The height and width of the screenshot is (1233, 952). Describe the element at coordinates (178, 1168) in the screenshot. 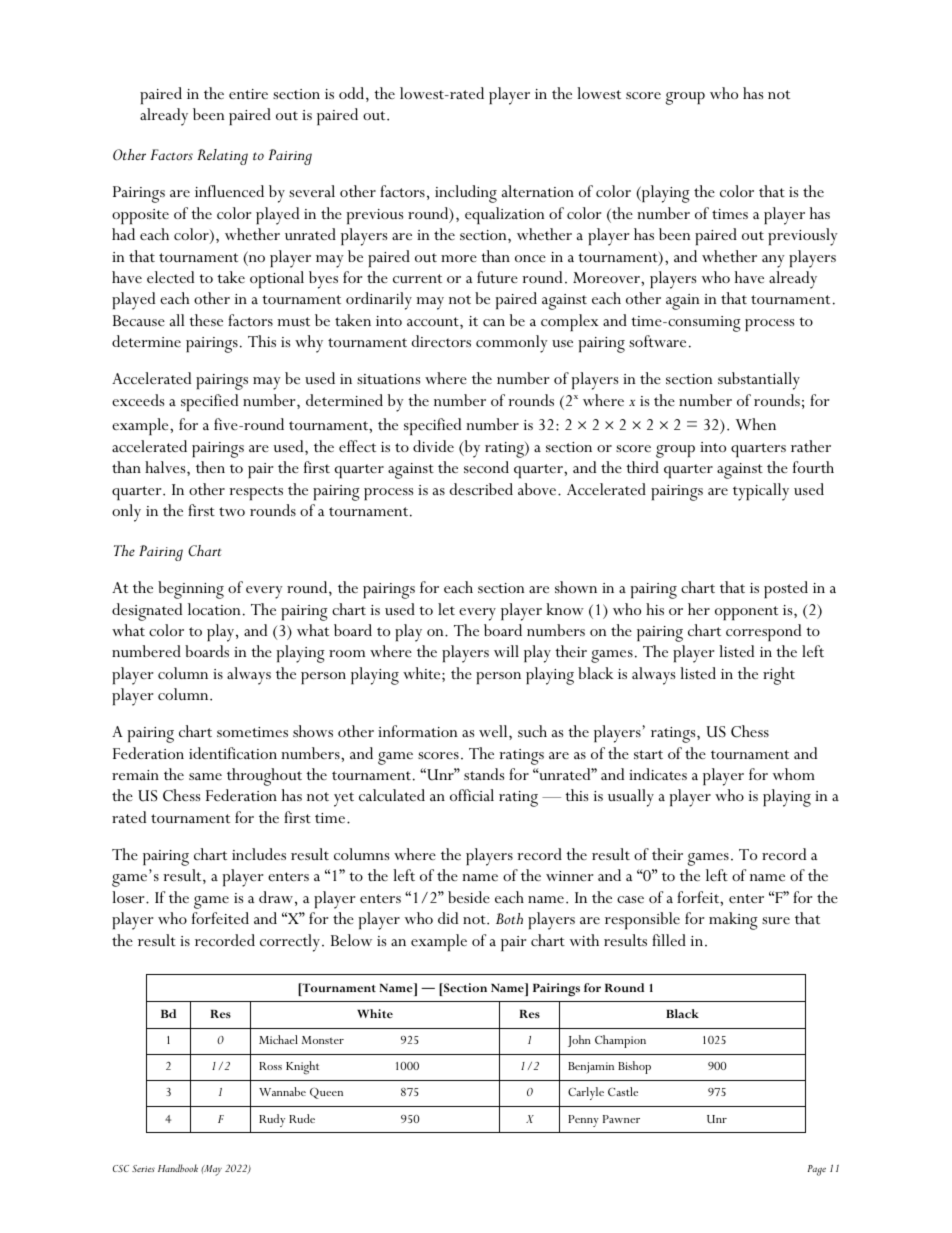

I see `Handbook` at that location.
